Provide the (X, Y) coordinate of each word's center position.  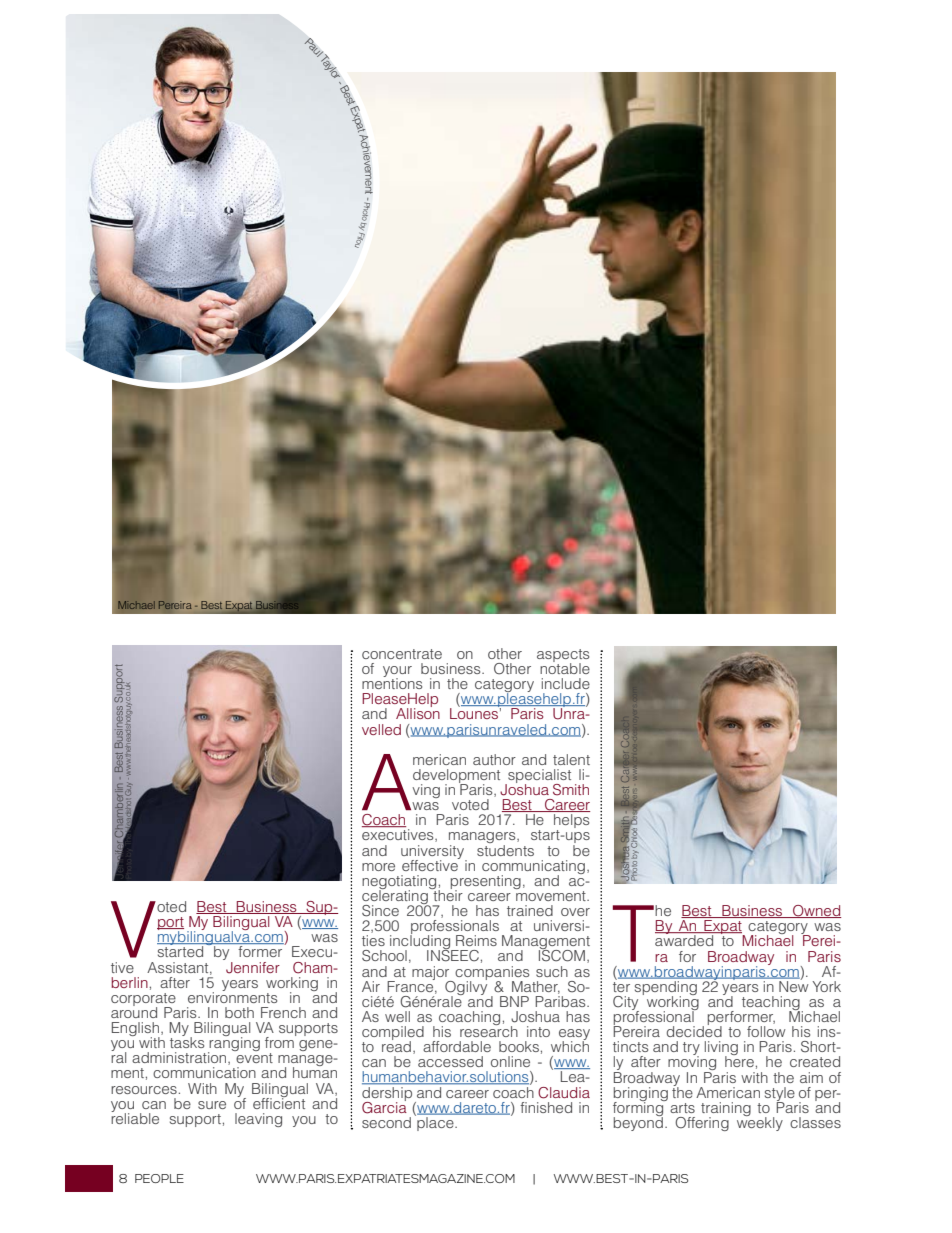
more (378, 867)
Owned (816, 911)
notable (565, 667)
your (397, 673)
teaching (771, 1004)
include (566, 683)
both (239, 1012)
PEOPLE (159, 1178)
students (505, 849)
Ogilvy (466, 987)
